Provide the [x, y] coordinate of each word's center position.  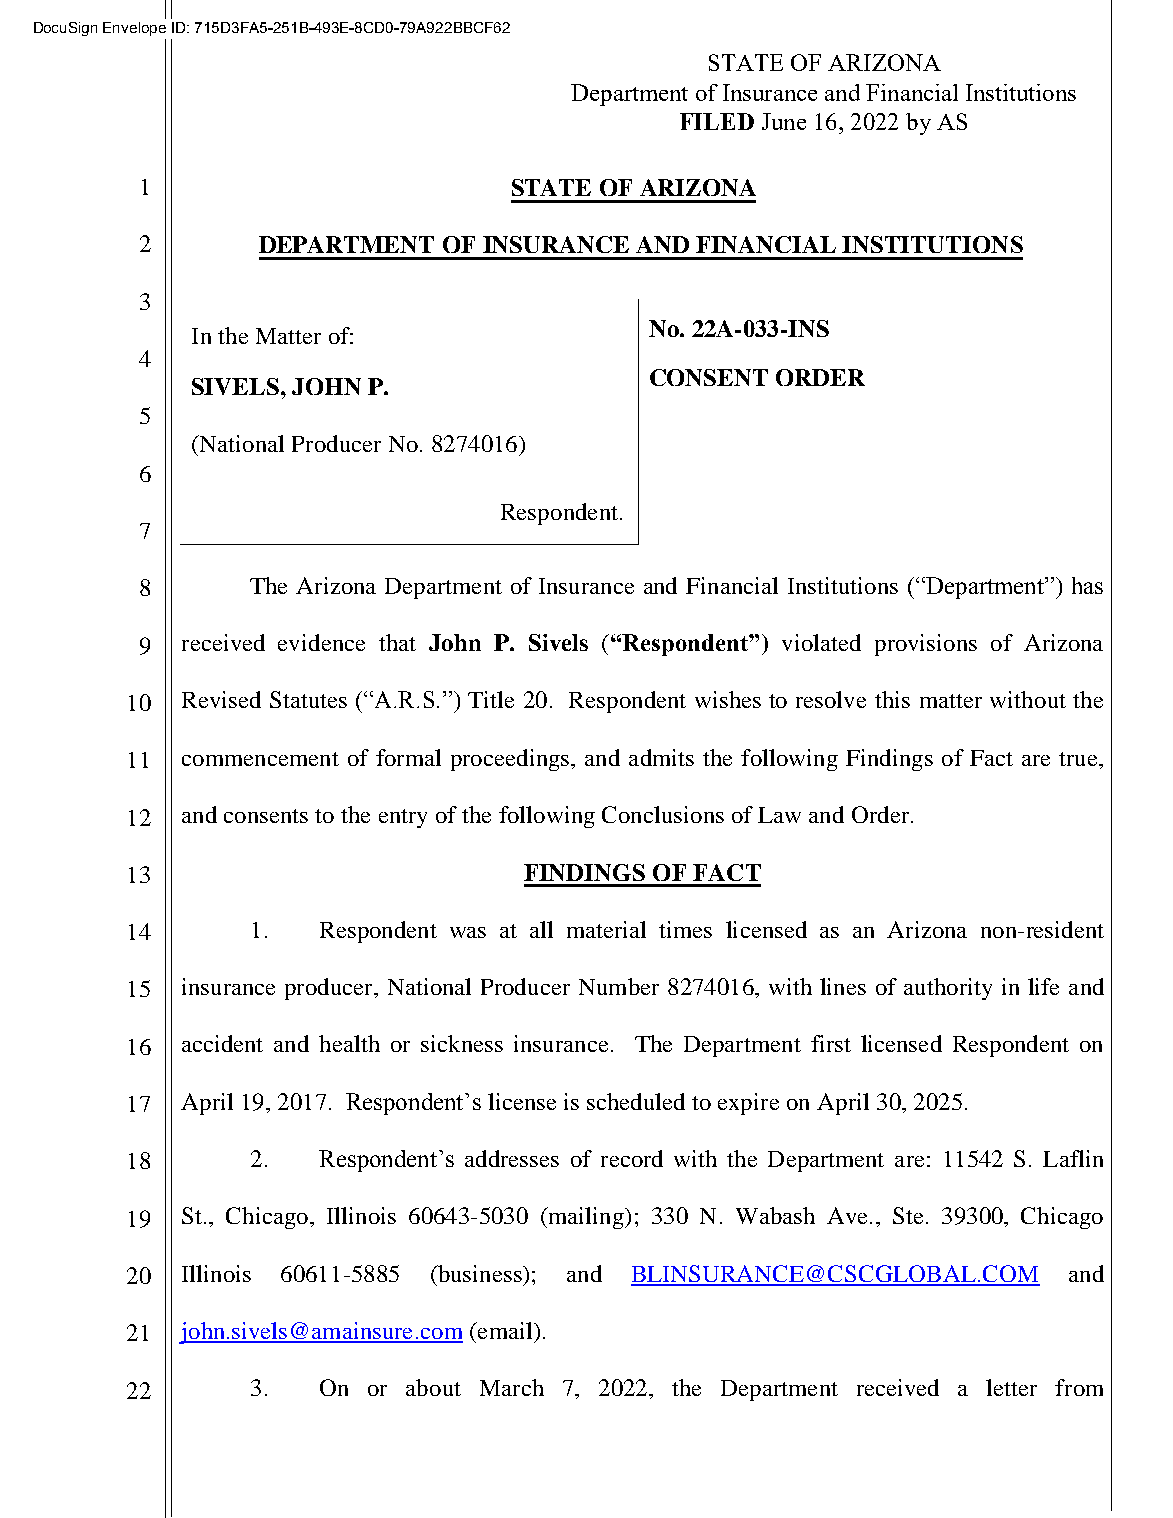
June [784, 121]
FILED [717, 121]
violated [821, 642]
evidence [321, 642]
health [349, 1043]
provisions [926, 645]
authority [948, 989]
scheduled [636, 1101]
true [1079, 759]
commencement [260, 759]
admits [661, 757]
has [1087, 585]
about [433, 1387]
